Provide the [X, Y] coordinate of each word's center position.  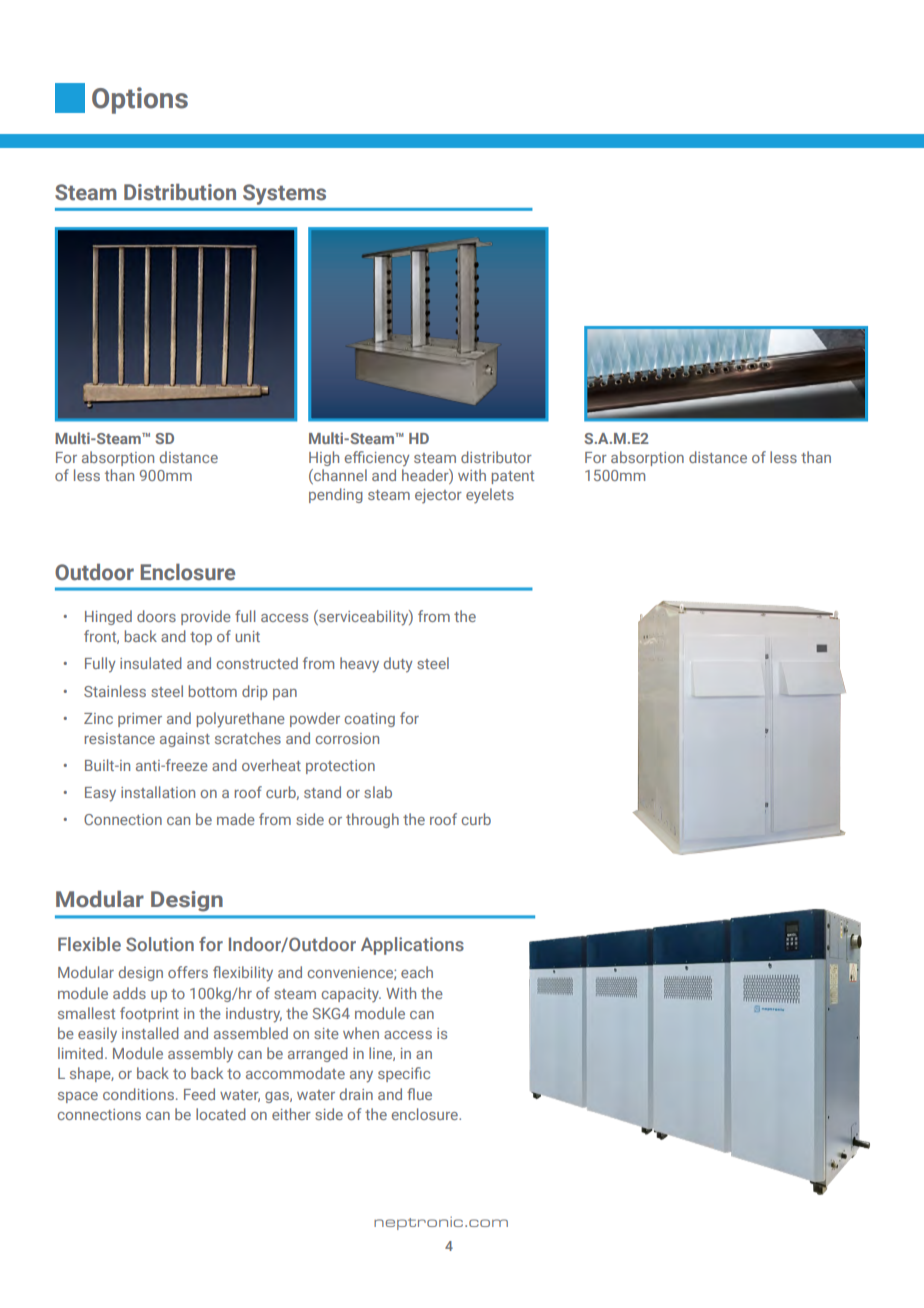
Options [140, 100]
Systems [284, 194]
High [324, 458]
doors [156, 616]
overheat [271, 765]
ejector [438, 496]
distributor [496, 457]
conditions [138, 1094]
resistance [120, 738]
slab [378, 792]
